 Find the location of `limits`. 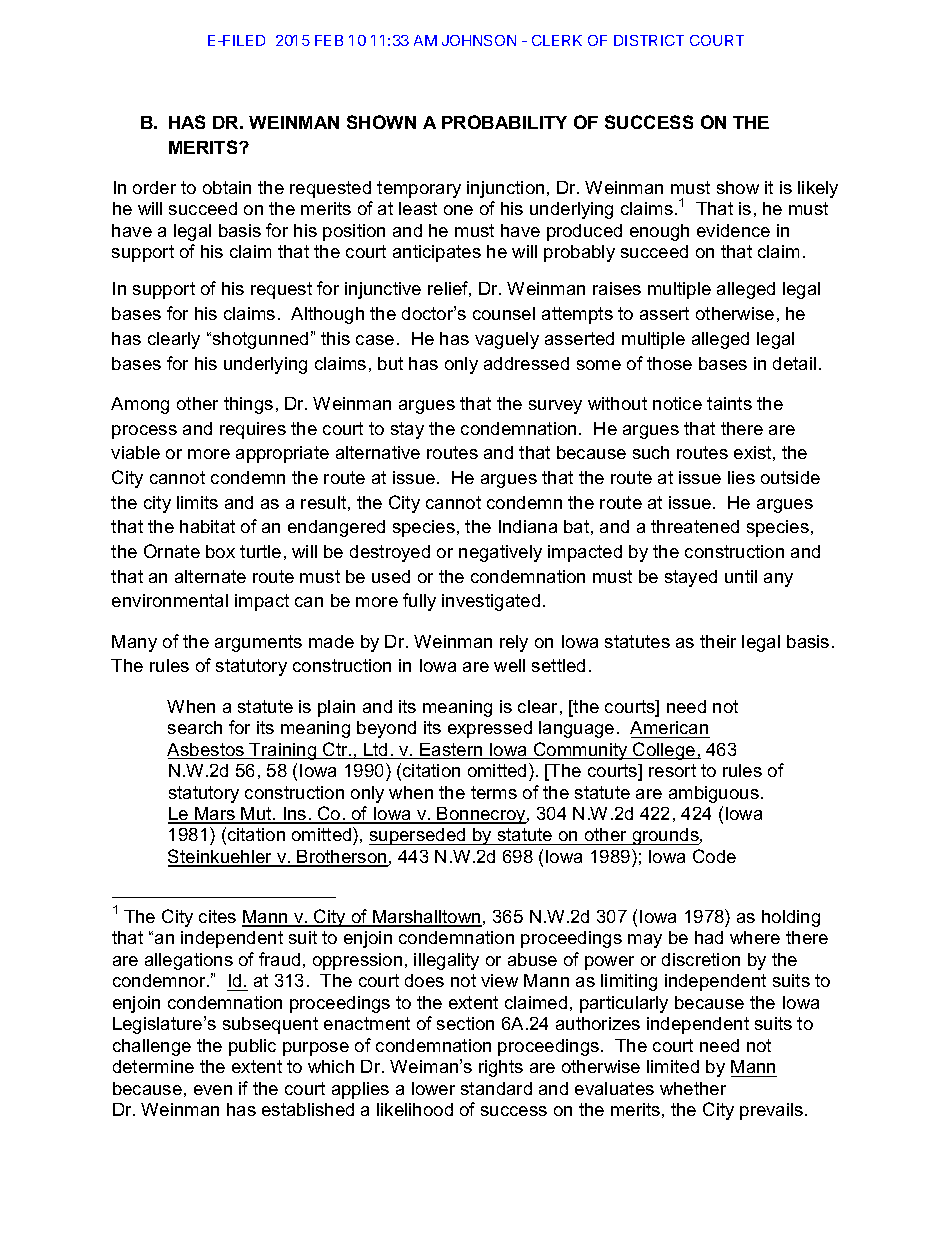

limits is located at coordinates (197, 502).
